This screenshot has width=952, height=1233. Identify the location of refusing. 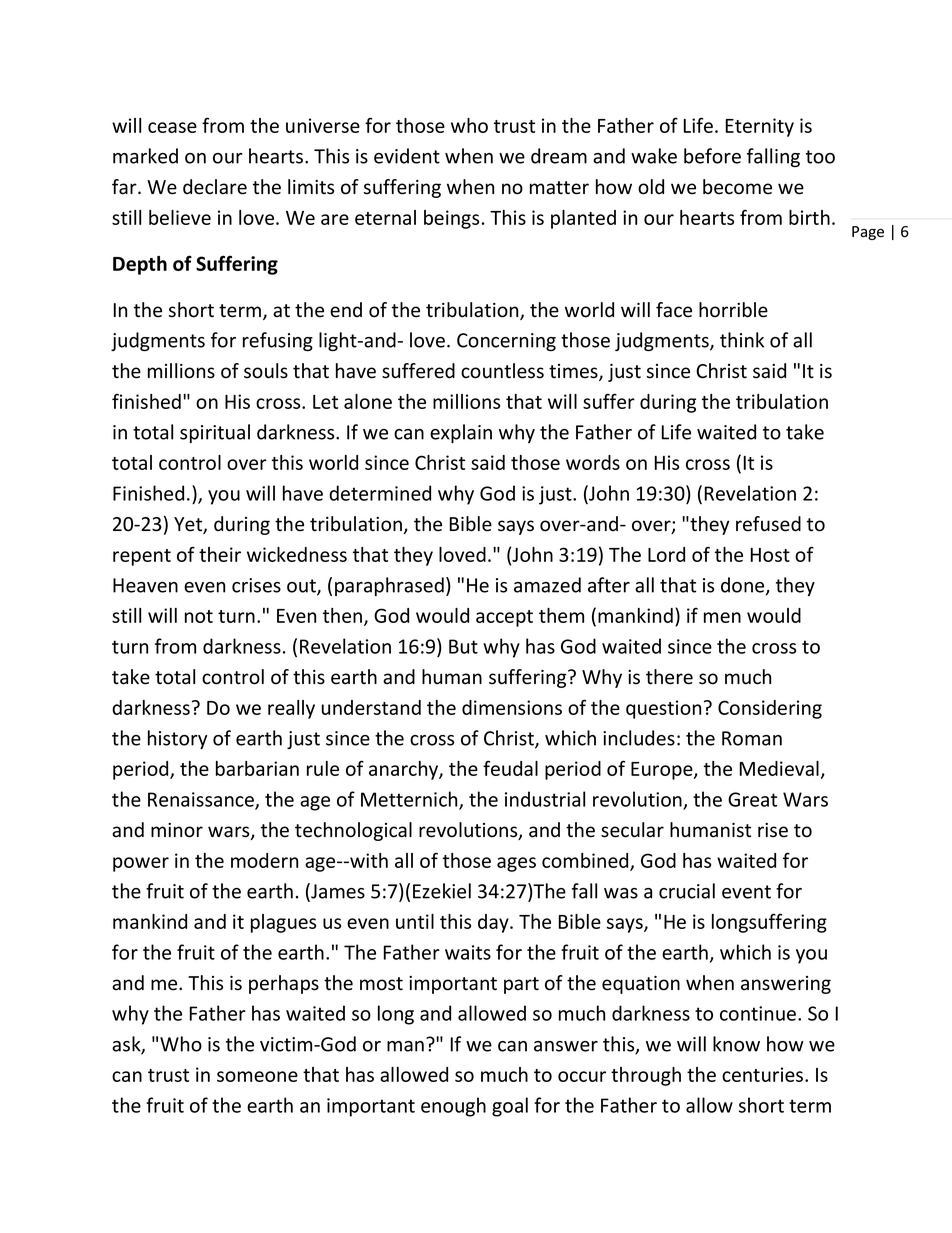
(278, 341).
